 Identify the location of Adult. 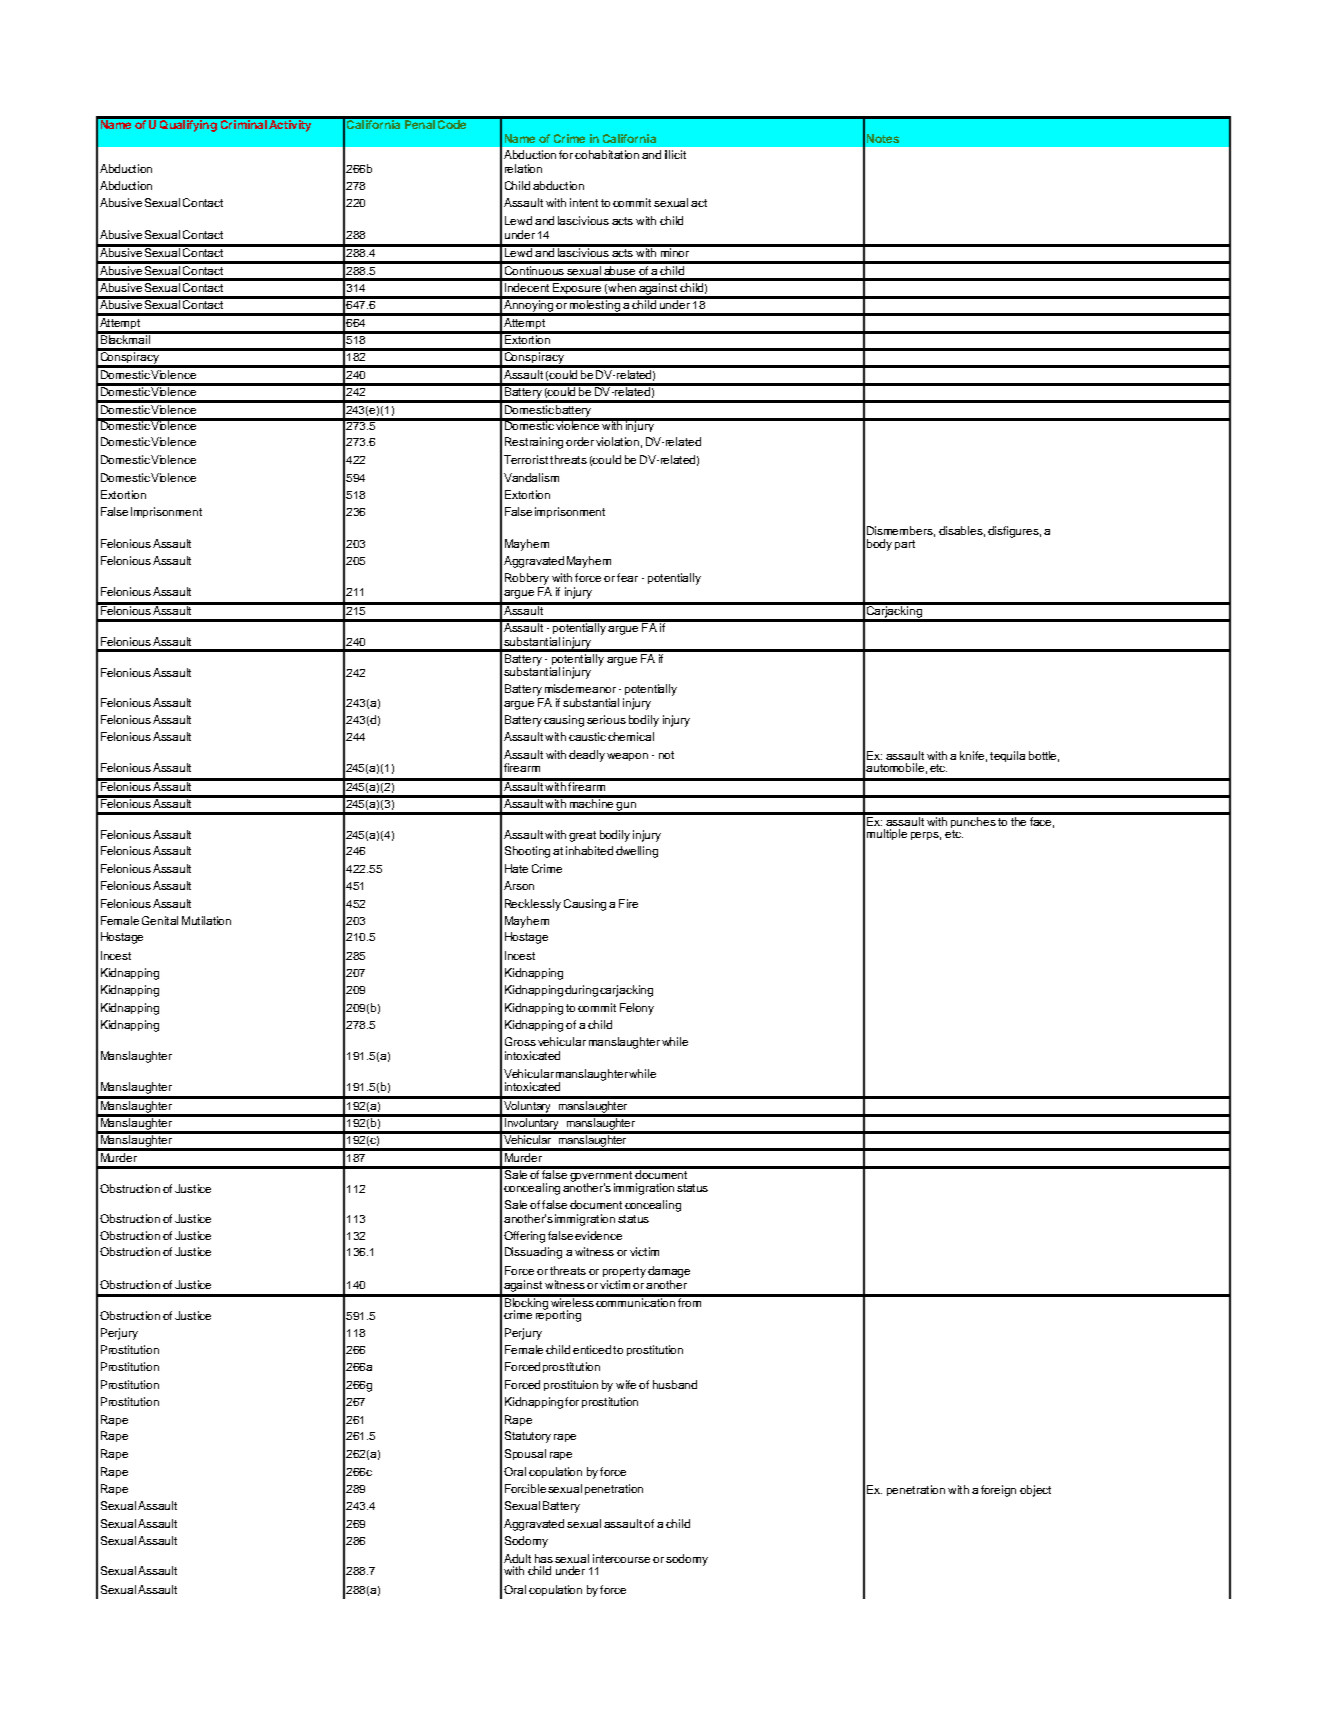
(517, 1558).
